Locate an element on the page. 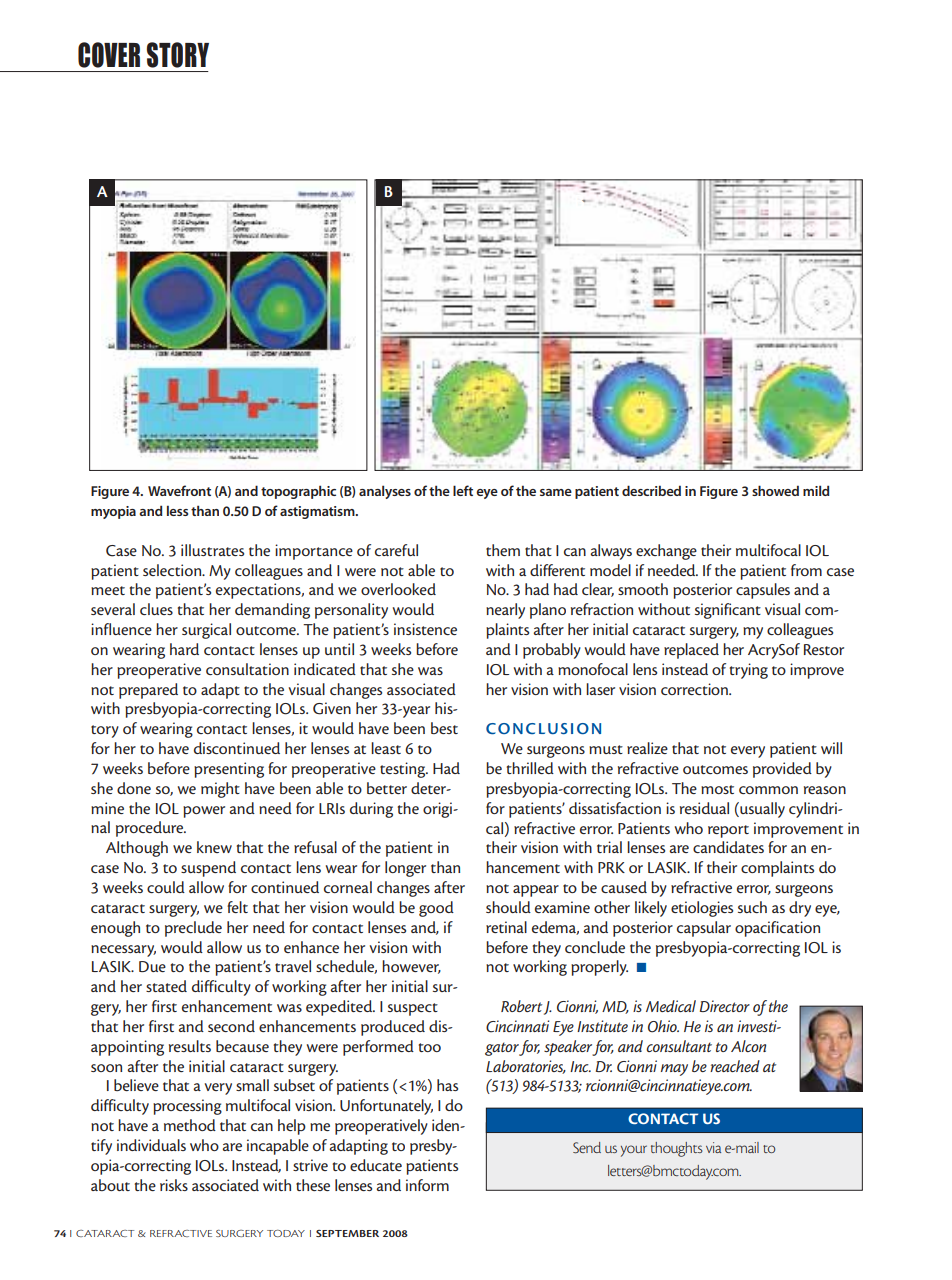 Image resolution: width=952 pixels, height=1280 pixels. showed is located at coordinates (775, 490).
